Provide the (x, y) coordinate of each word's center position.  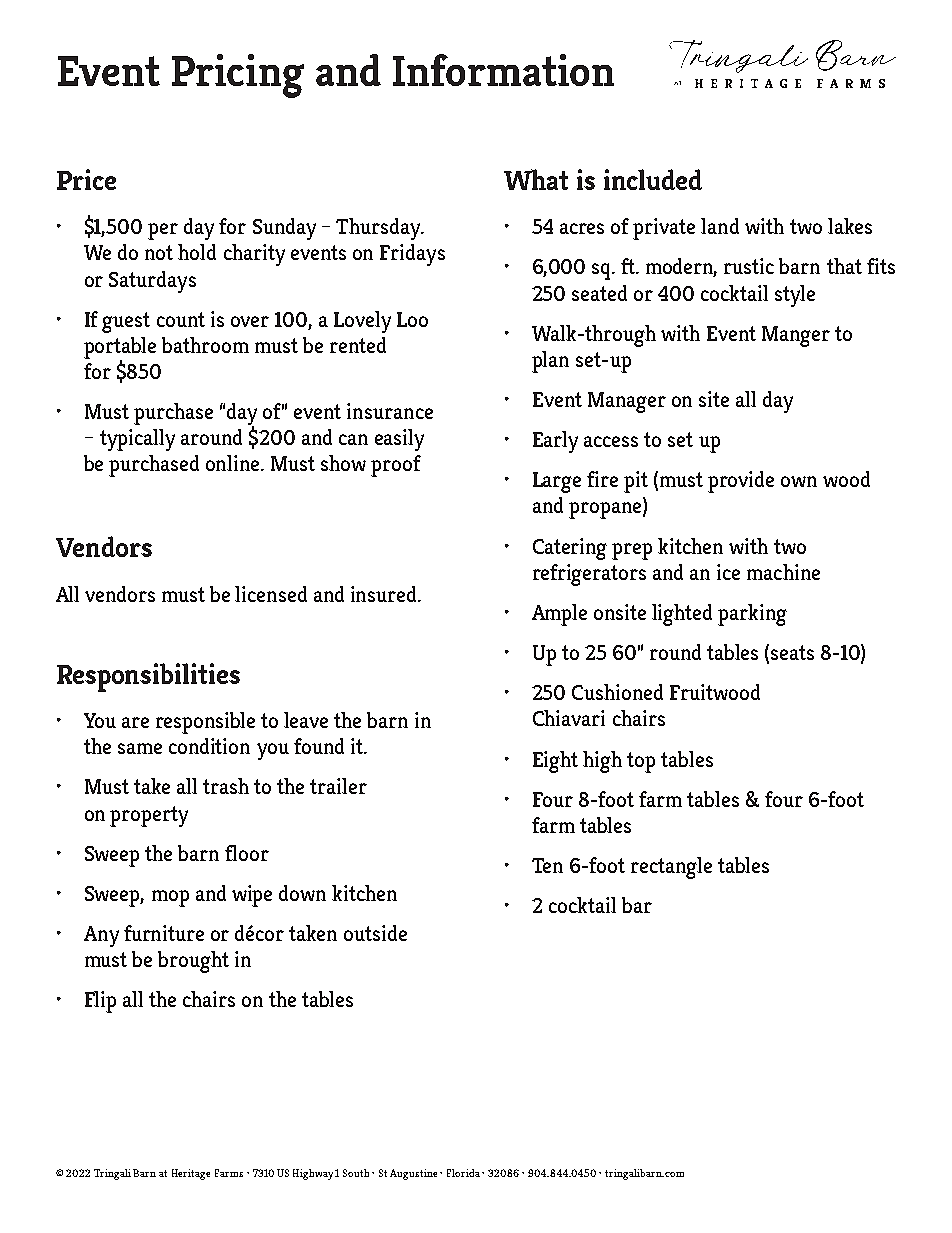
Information (503, 70)
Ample (559, 615)
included (653, 179)
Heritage (191, 1174)
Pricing (238, 76)
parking (752, 615)
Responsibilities (148, 677)
